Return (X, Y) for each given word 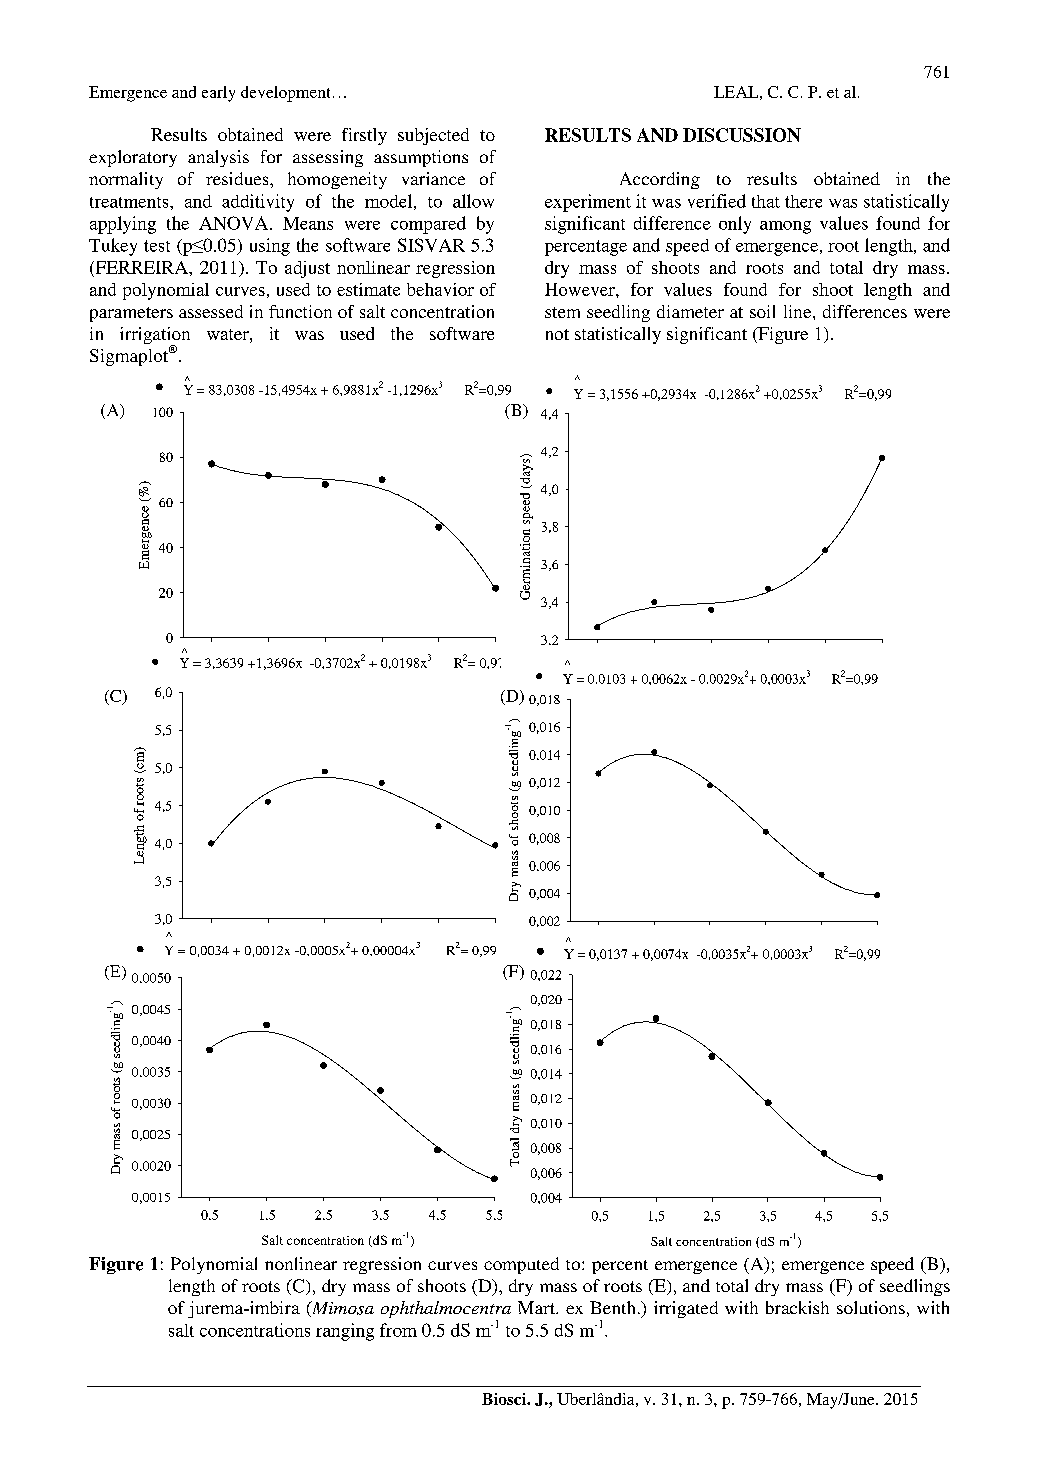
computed (521, 1265)
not (557, 334)
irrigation (155, 337)
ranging (345, 1332)
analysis (218, 158)
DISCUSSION (742, 135)
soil (762, 311)
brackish (797, 1307)
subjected (433, 136)
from (398, 1330)
